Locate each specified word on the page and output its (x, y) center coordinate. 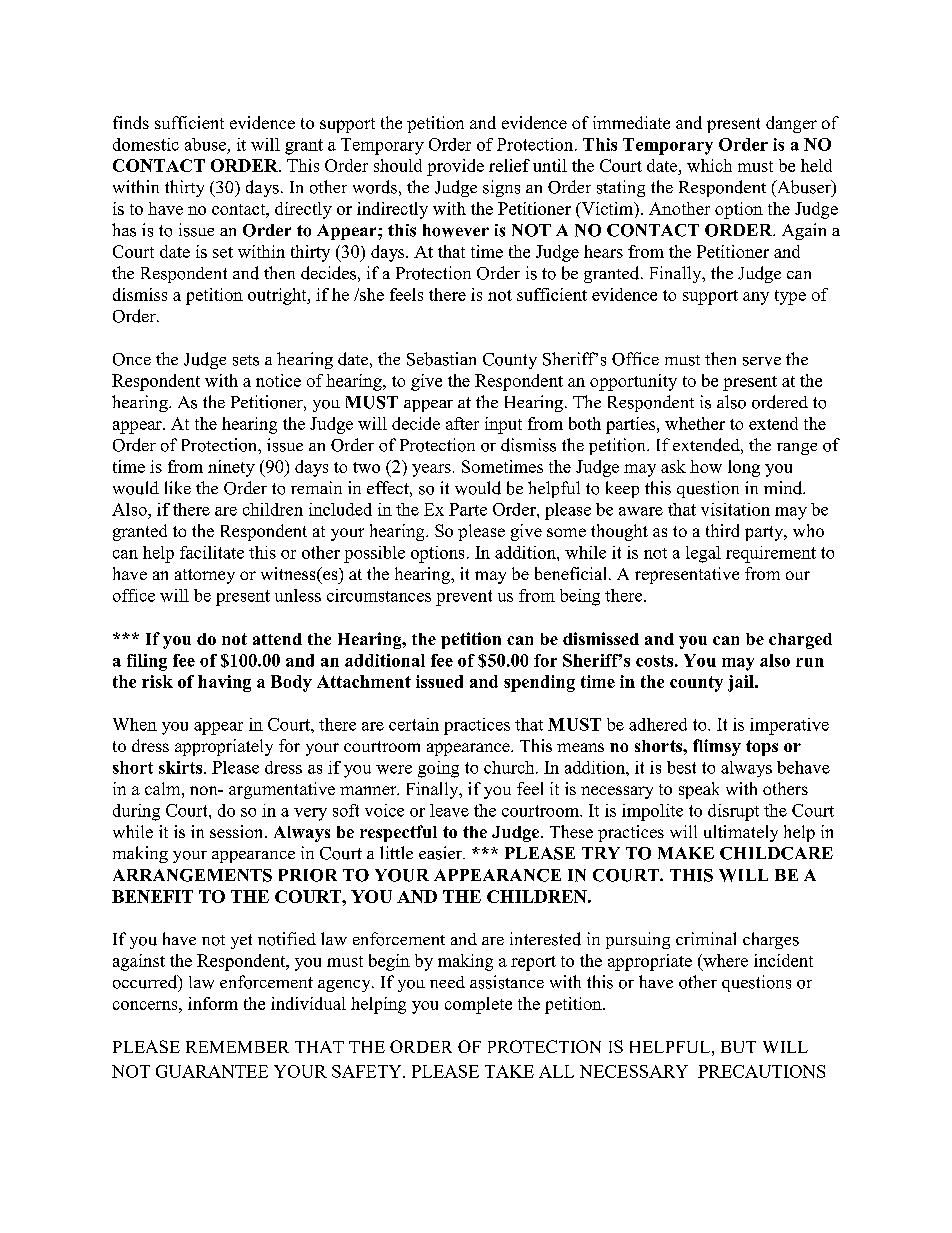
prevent (464, 598)
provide (455, 167)
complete (478, 1005)
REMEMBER (237, 1047)
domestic (146, 144)
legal (703, 554)
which (709, 165)
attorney (205, 576)
